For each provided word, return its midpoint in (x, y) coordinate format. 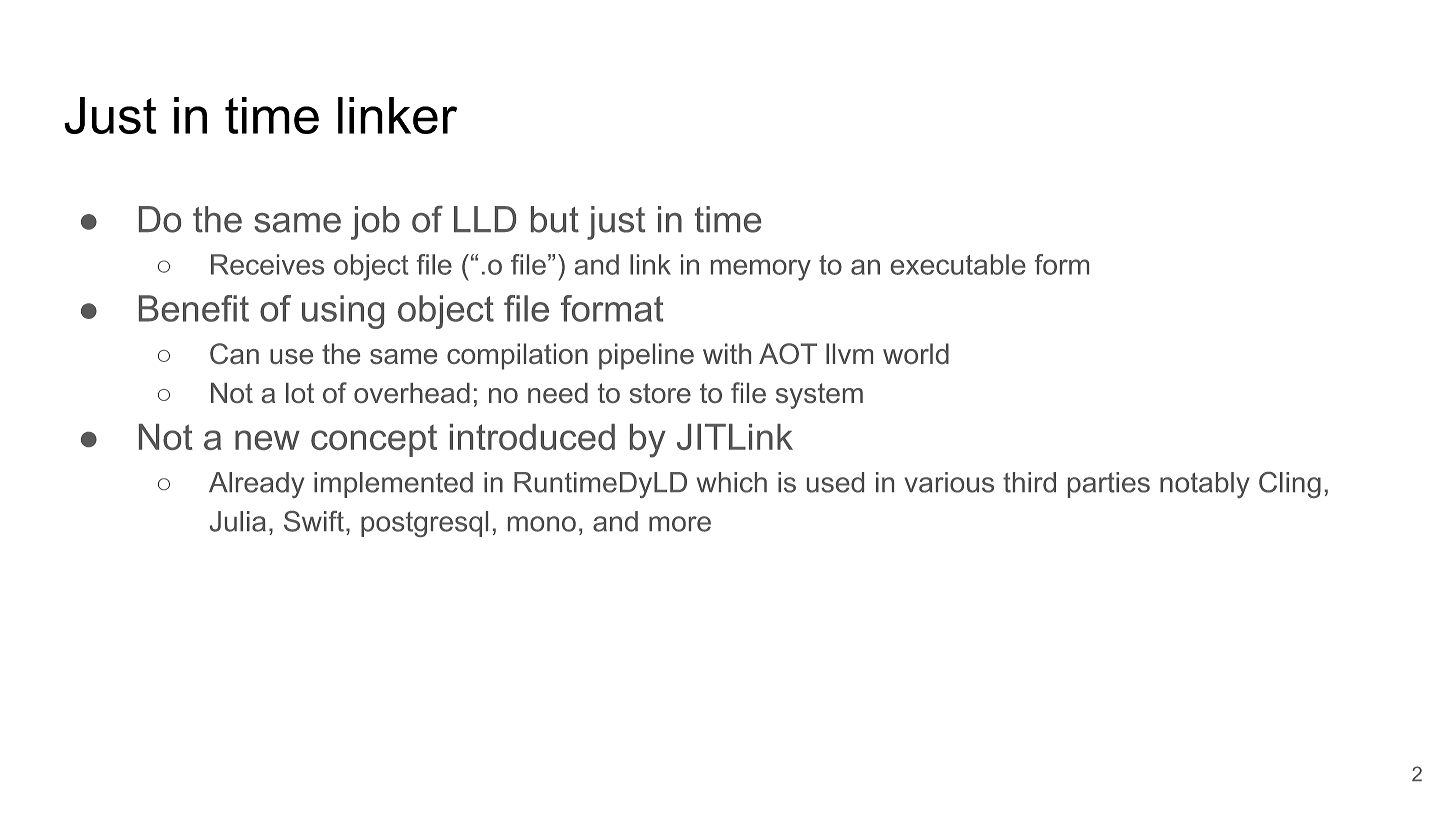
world (916, 353)
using (343, 312)
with (727, 353)
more (680, 524)
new (267, 440)
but (555, 219)
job (375, 223)
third (1029, 482)
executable (958, 264)
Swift (314, 521)
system (819, 396)
